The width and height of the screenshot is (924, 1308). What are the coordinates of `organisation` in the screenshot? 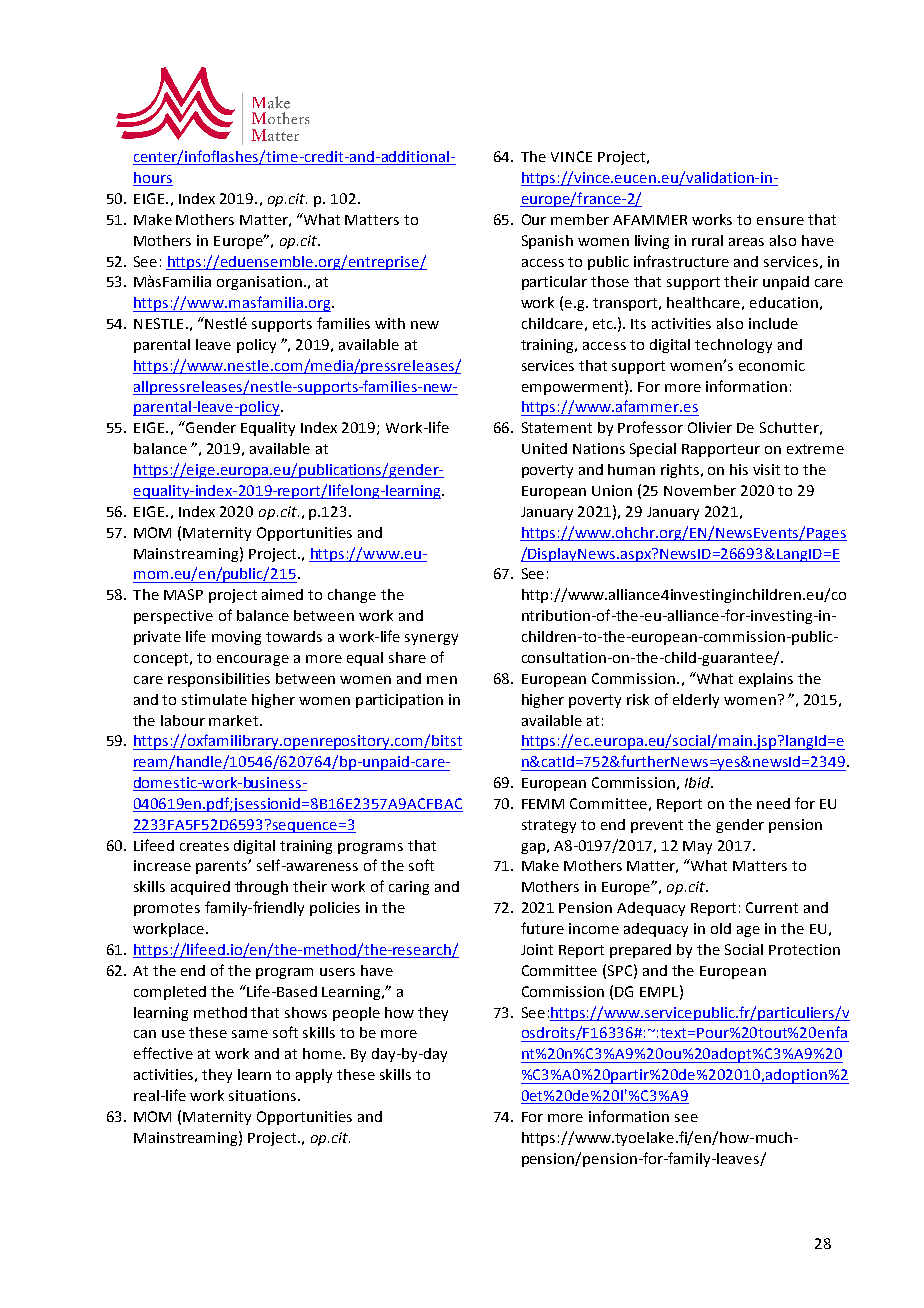 It's located at (259, 283).
